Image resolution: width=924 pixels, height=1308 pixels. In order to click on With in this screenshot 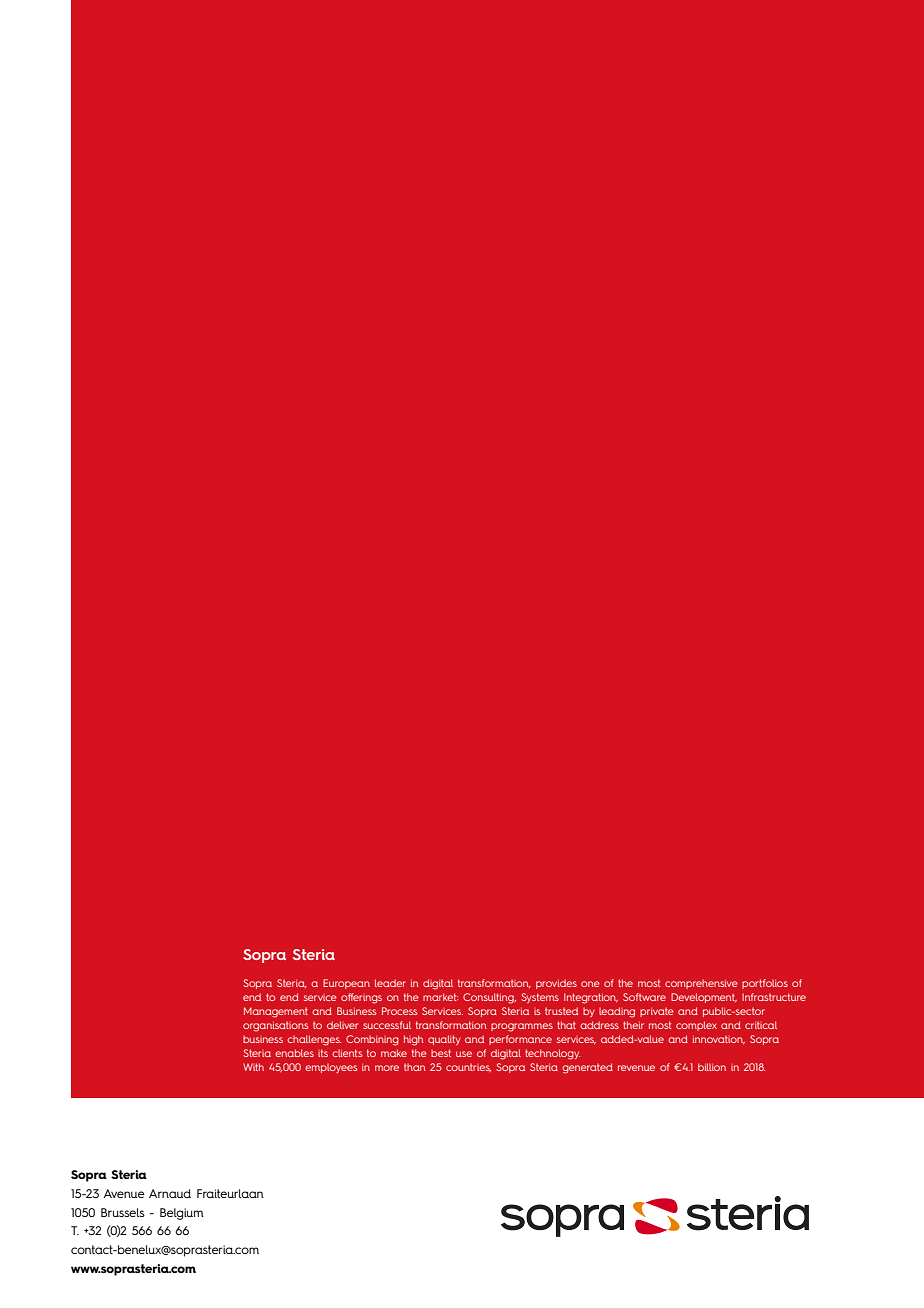, I will do `click(253, 1067)`.
